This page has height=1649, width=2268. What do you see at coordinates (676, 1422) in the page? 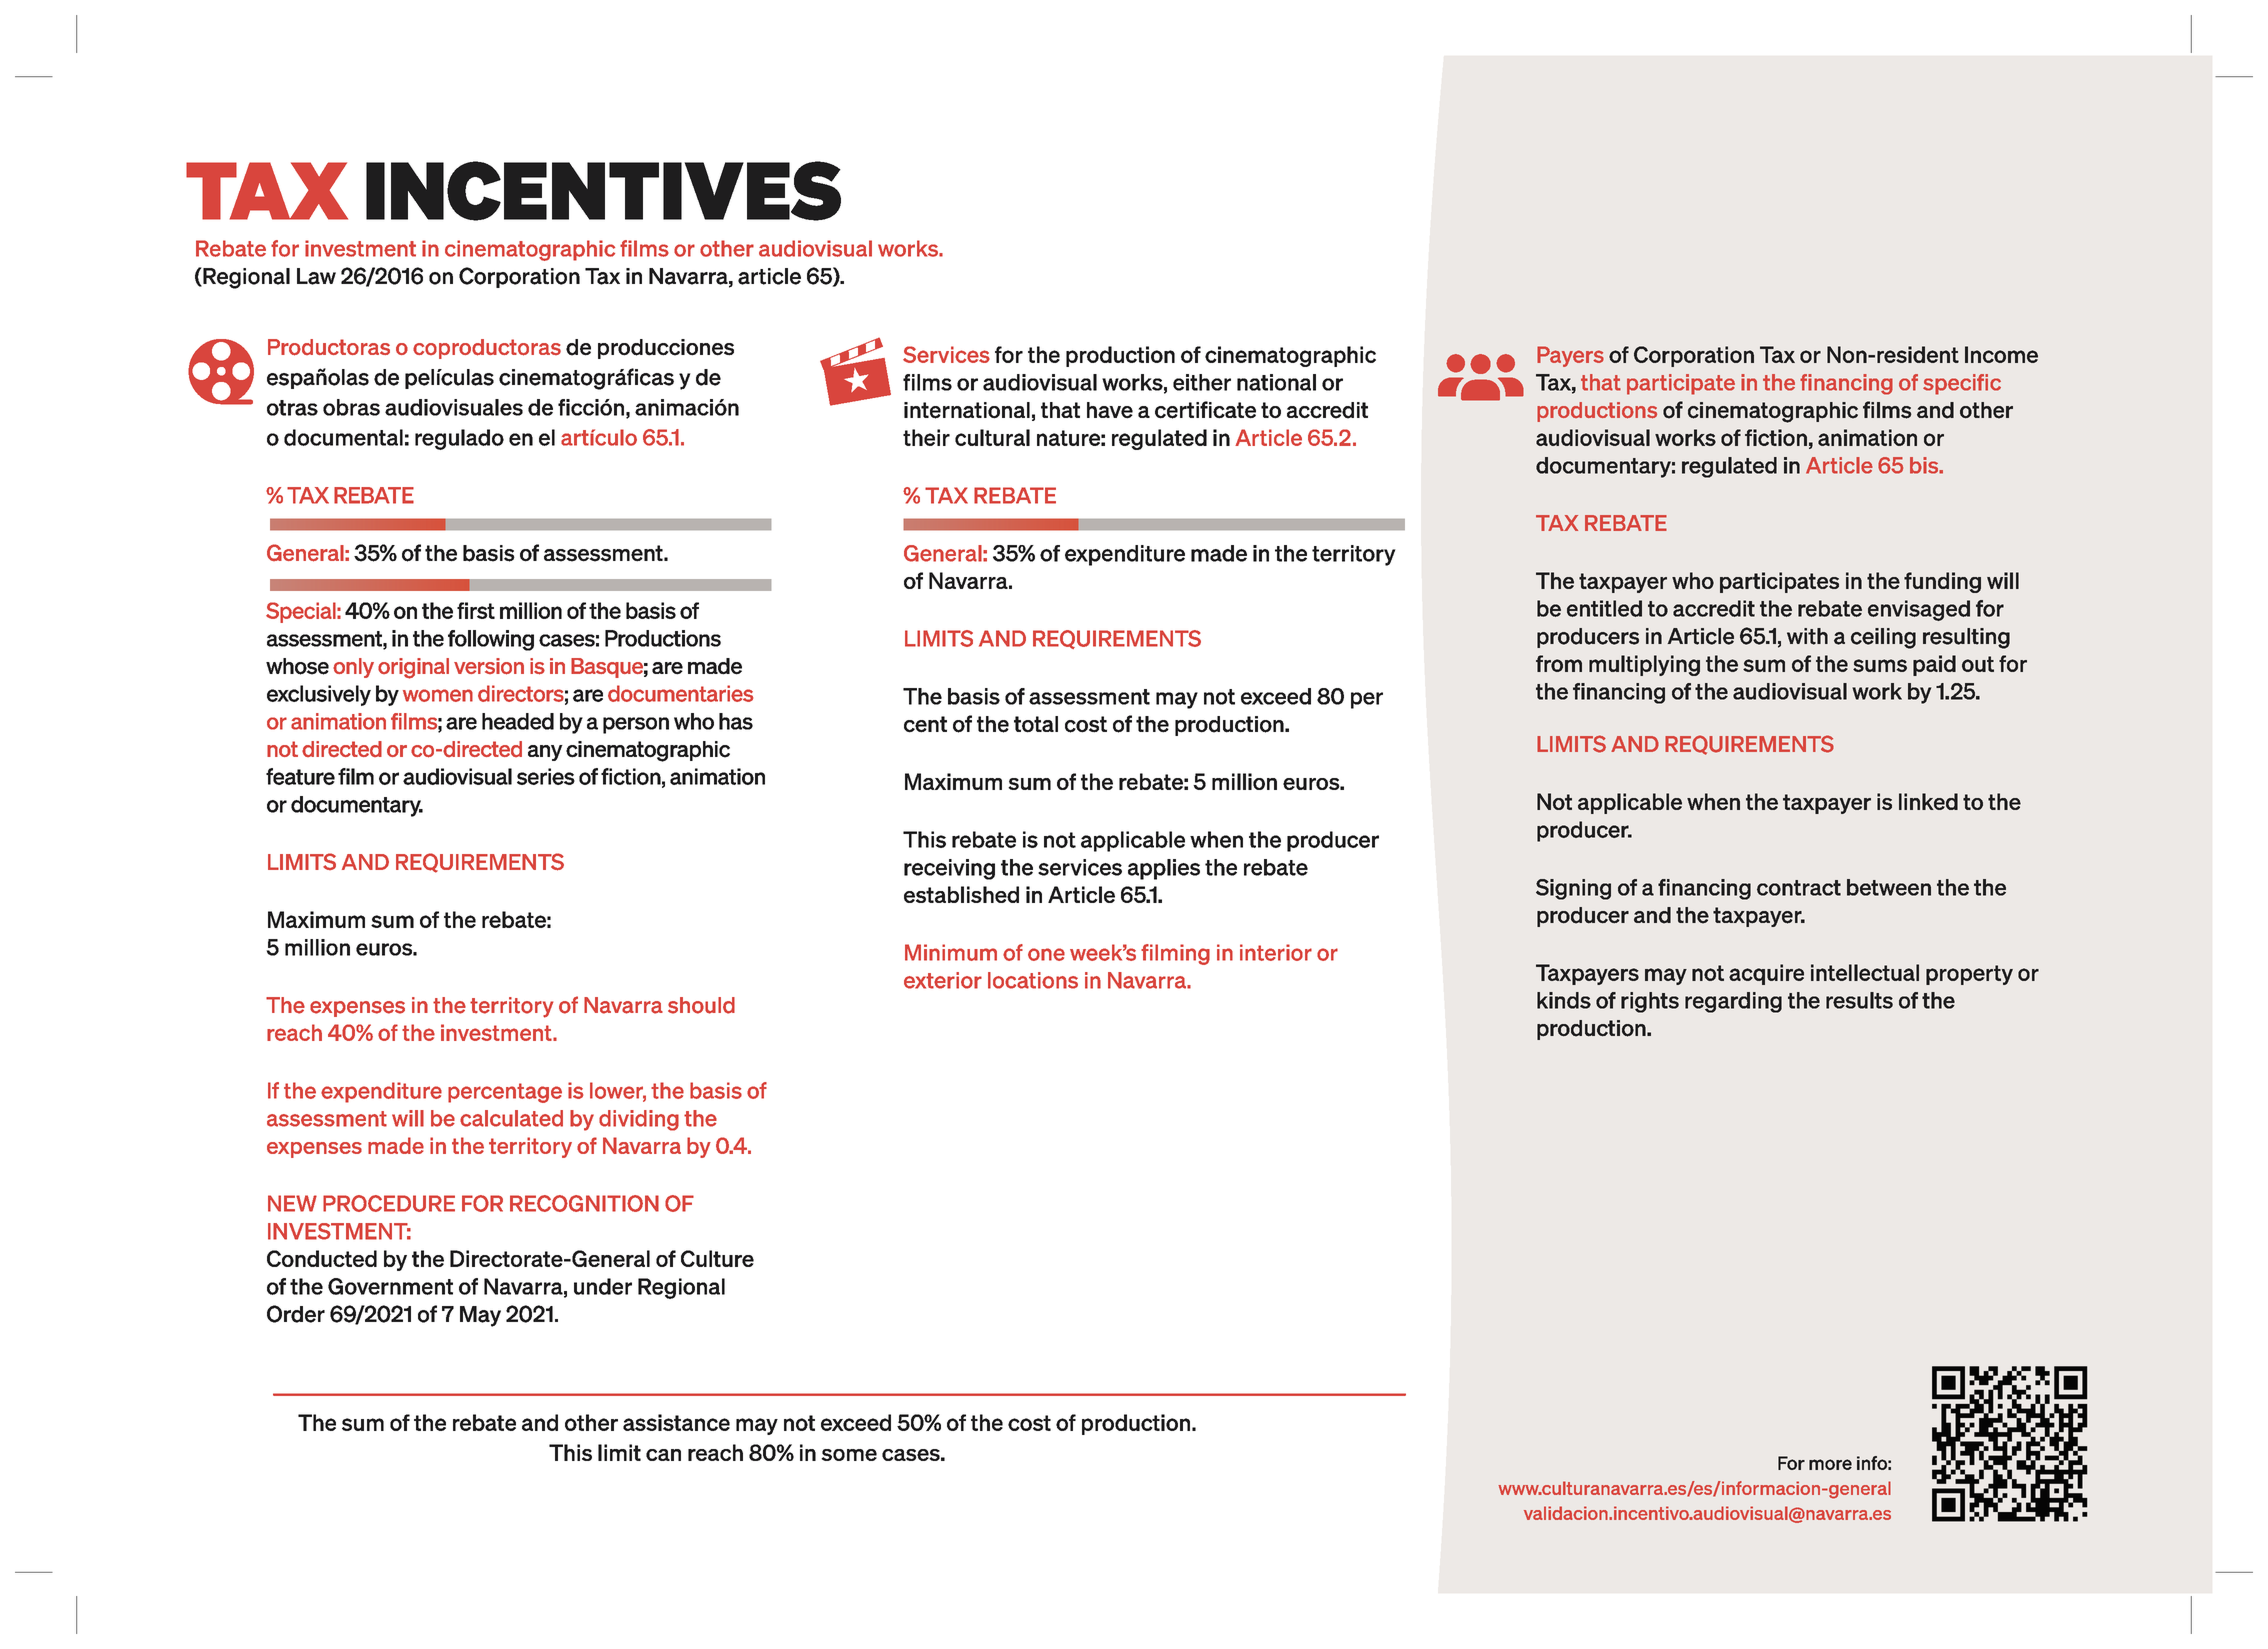
I see `assistance` at bounding box center [676, 1422].
